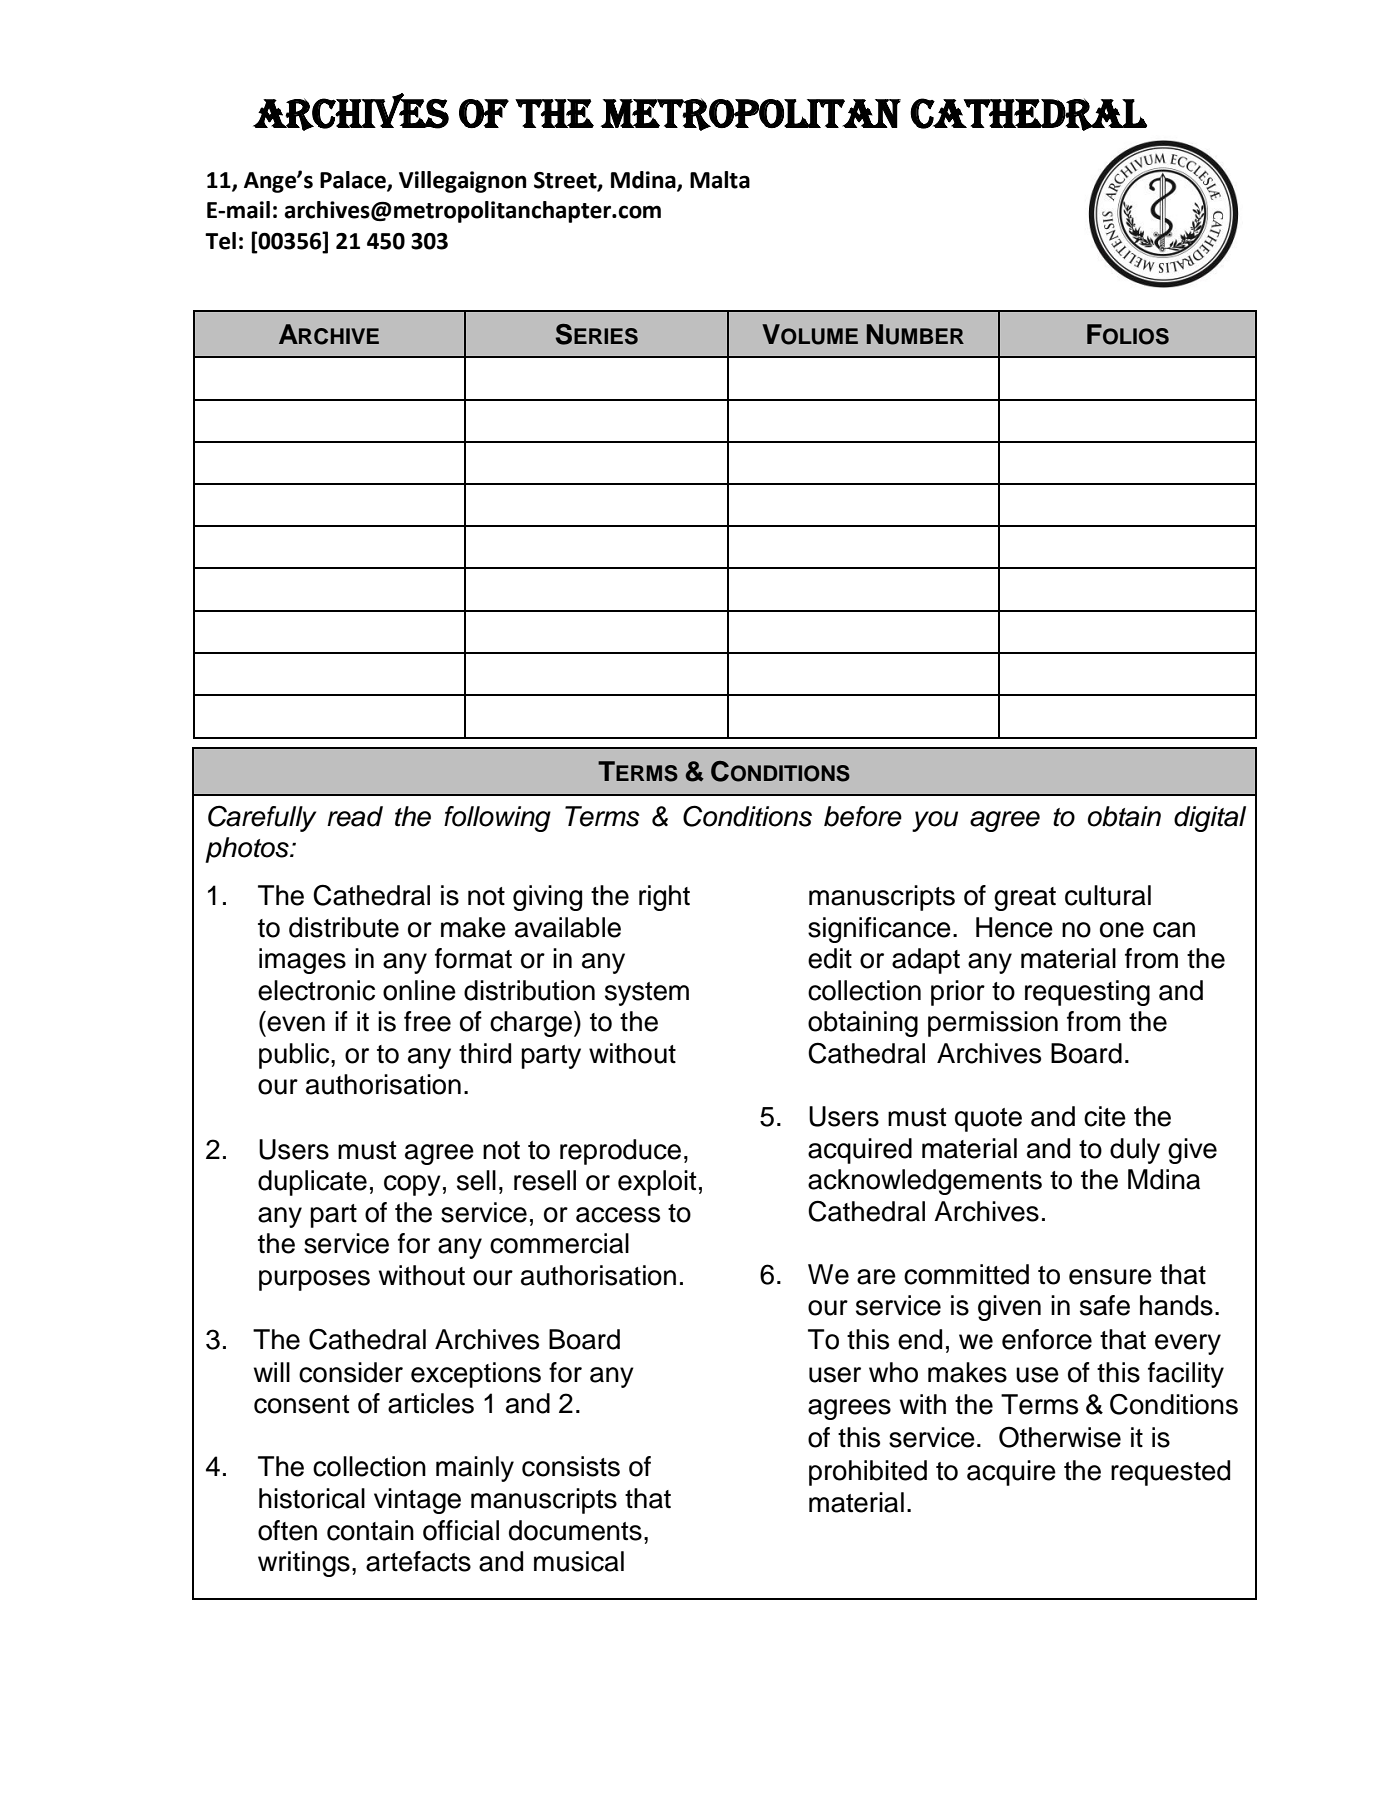 The image size is (1400, 1811). What do you see at coordinates (1210, 819) in the document?
I see `digital` at bounding box center [1210, 819].
